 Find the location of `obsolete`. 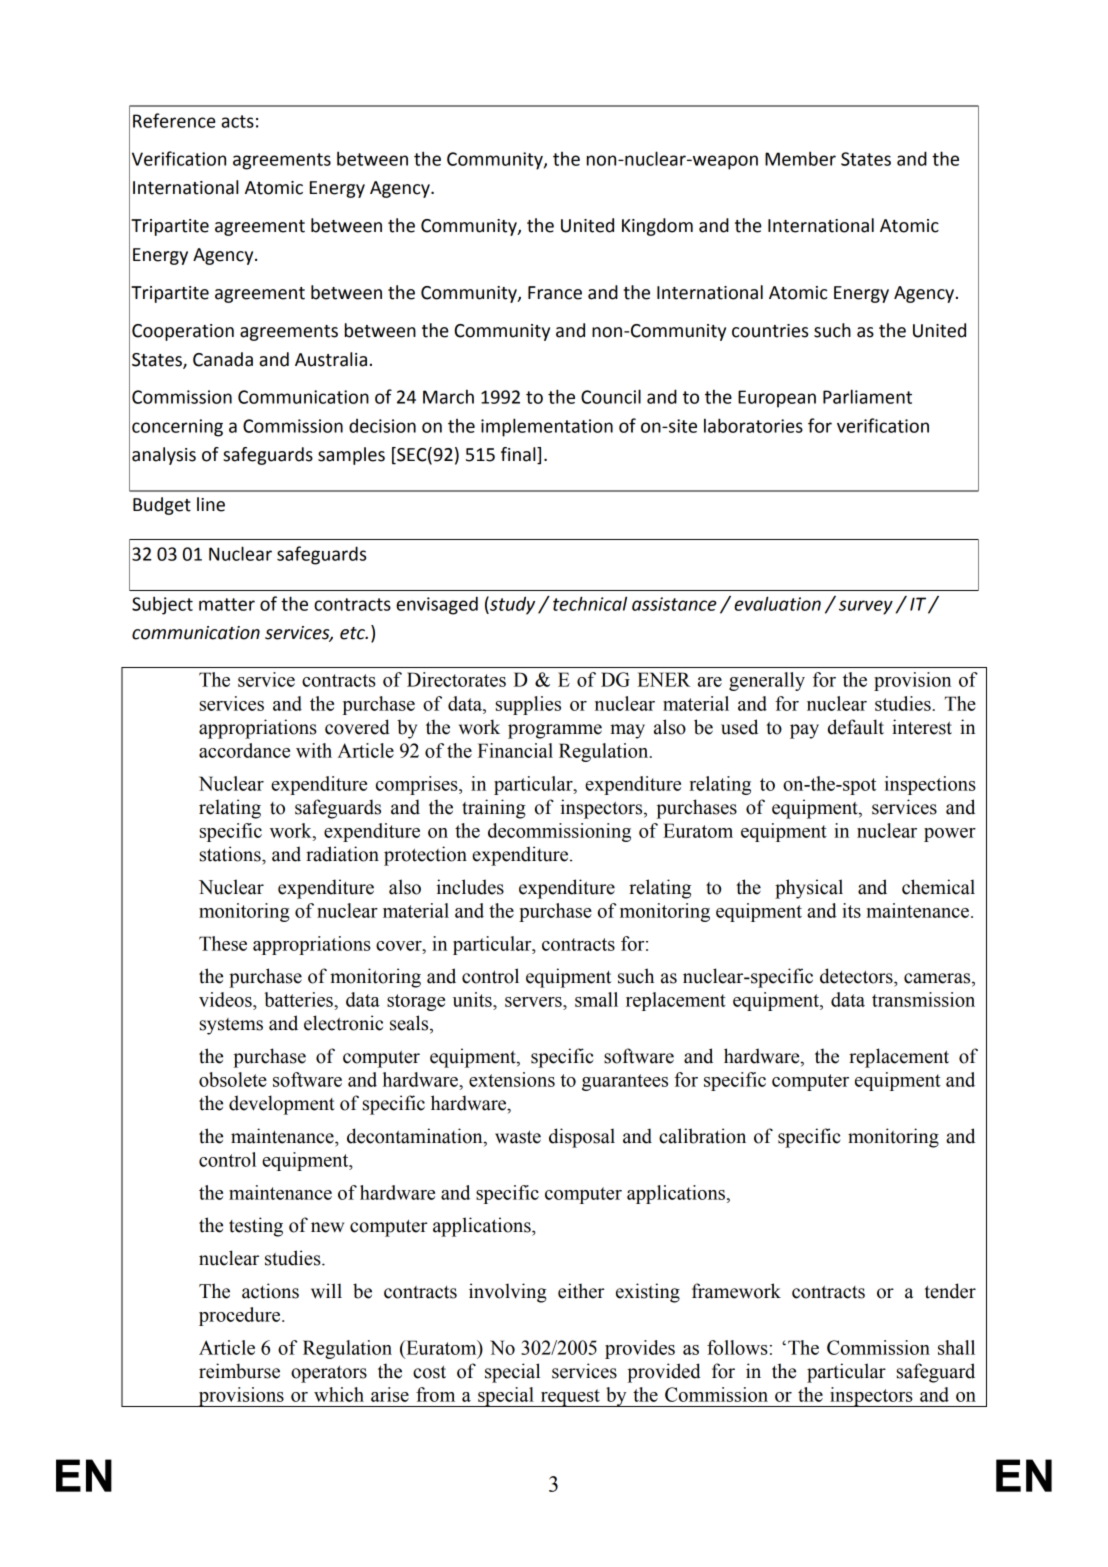

obsolete is located at coordinates (233, 1079).
